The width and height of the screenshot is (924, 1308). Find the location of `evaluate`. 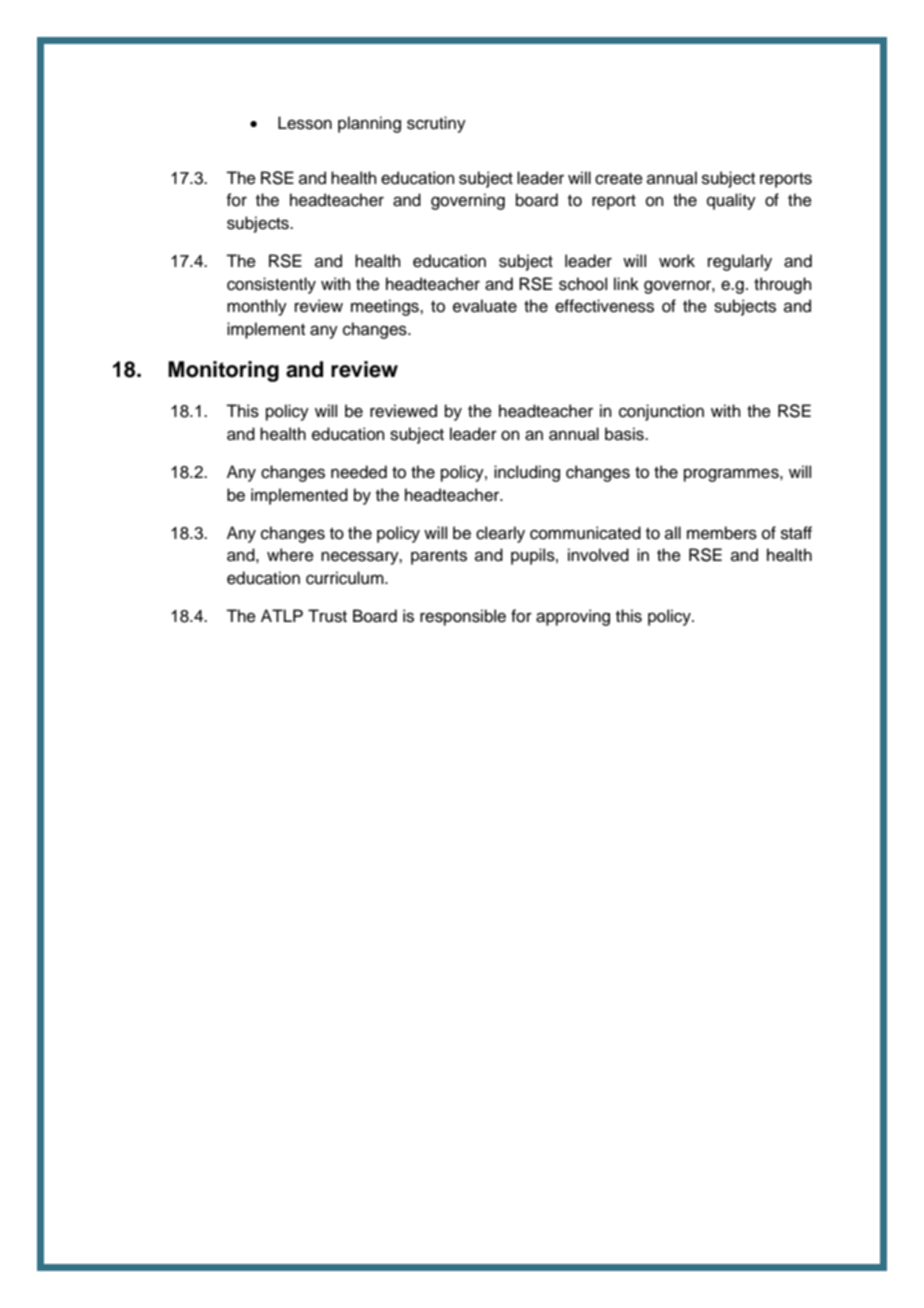

evaluate is located at coordinates (485, 306).
